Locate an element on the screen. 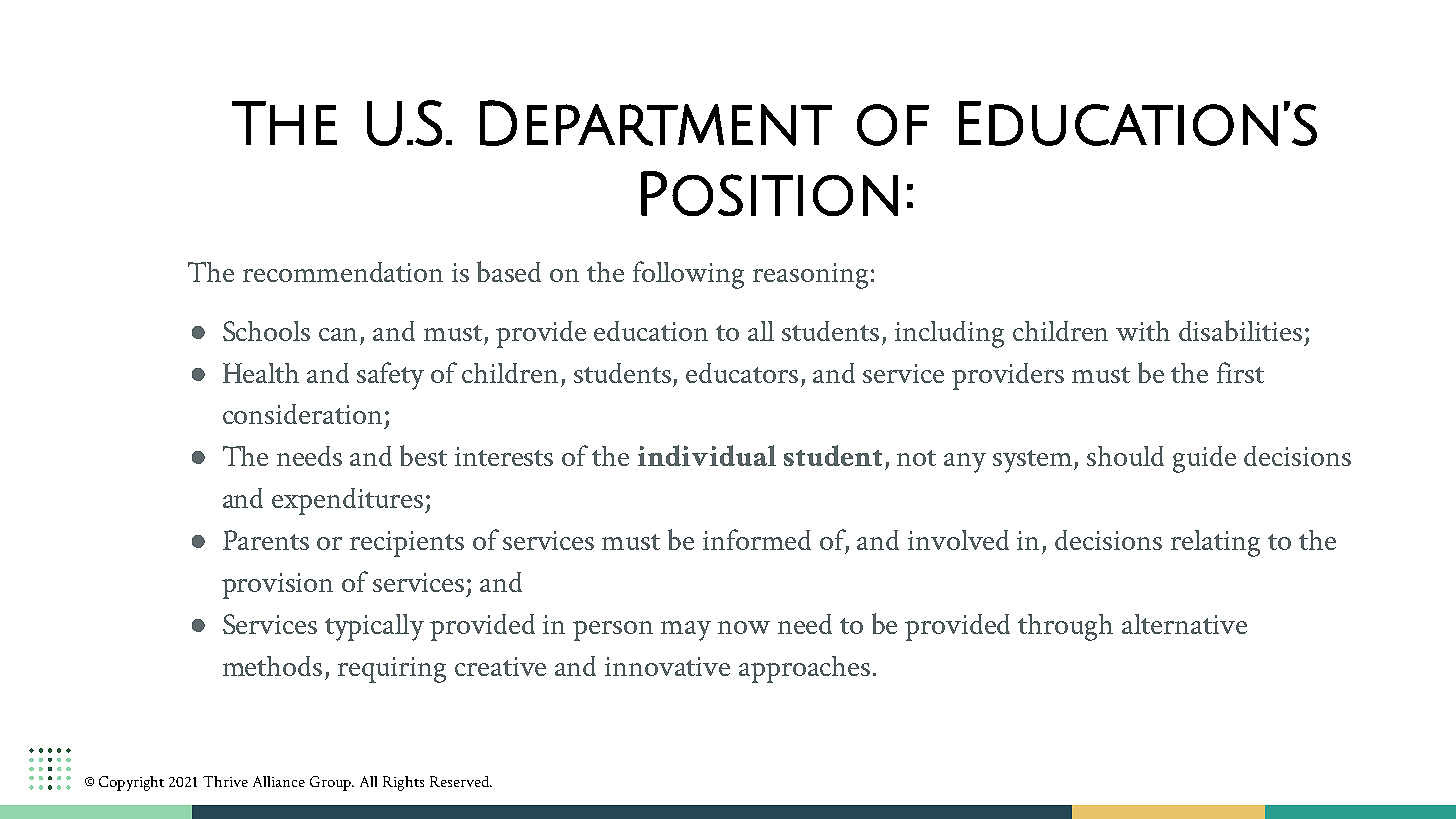  Department is located at coordinates (656, 123).
